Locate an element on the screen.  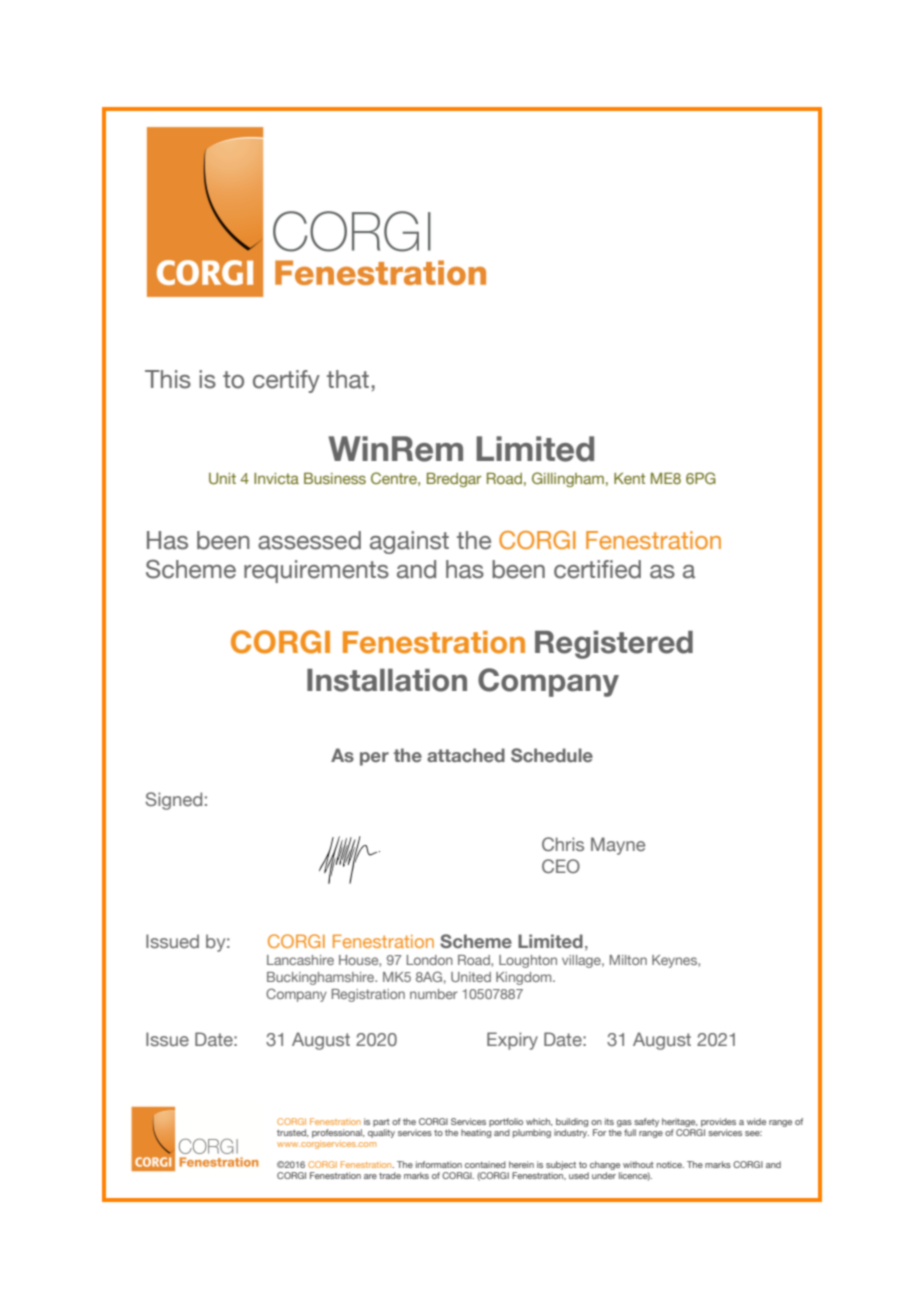
information is located at coordinates (439, 1164).
